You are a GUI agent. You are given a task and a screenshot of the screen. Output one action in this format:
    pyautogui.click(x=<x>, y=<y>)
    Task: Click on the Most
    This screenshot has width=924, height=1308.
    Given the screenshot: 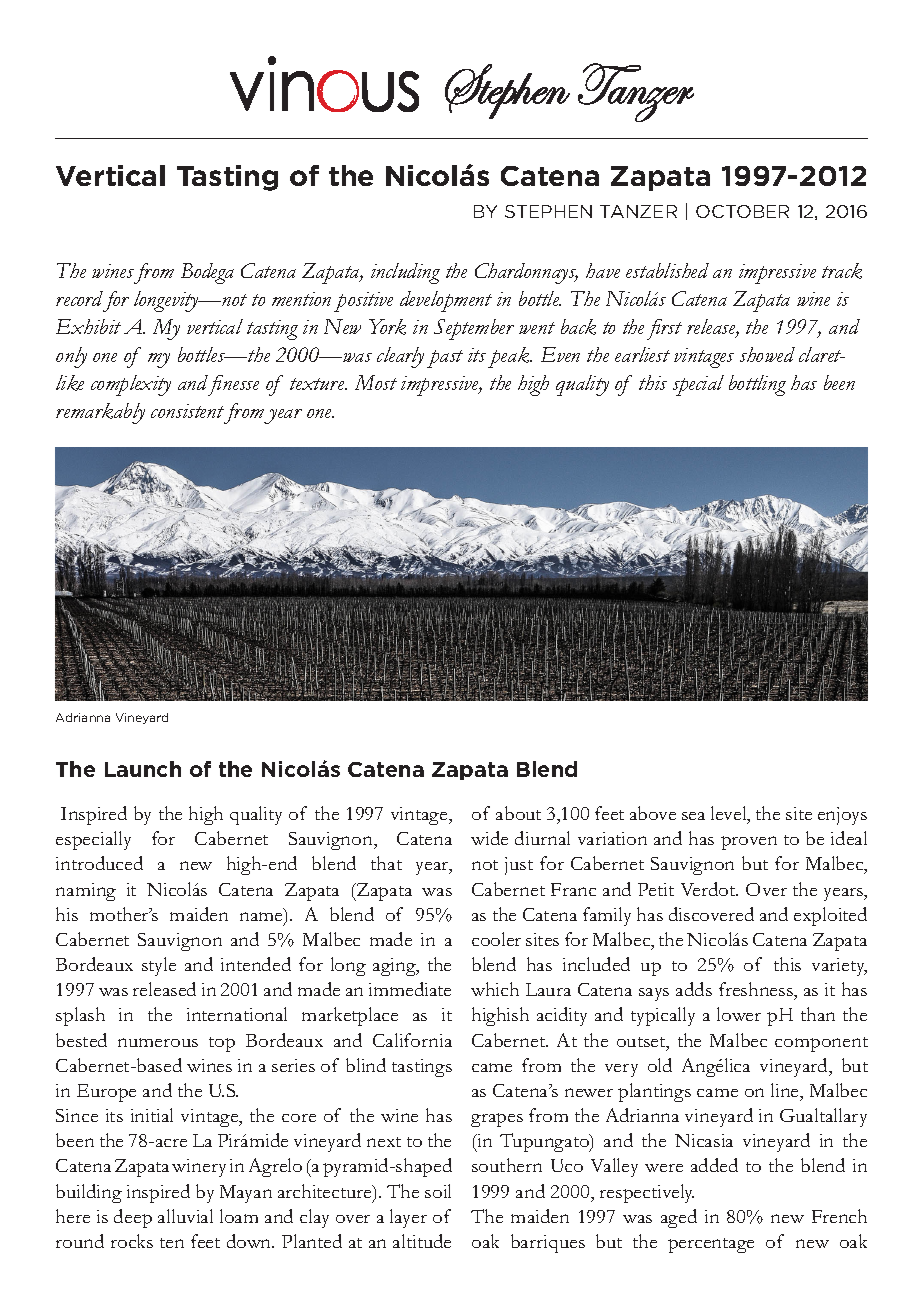 What is the action you would take?
    pyautogui.click(x=376, y=382)
